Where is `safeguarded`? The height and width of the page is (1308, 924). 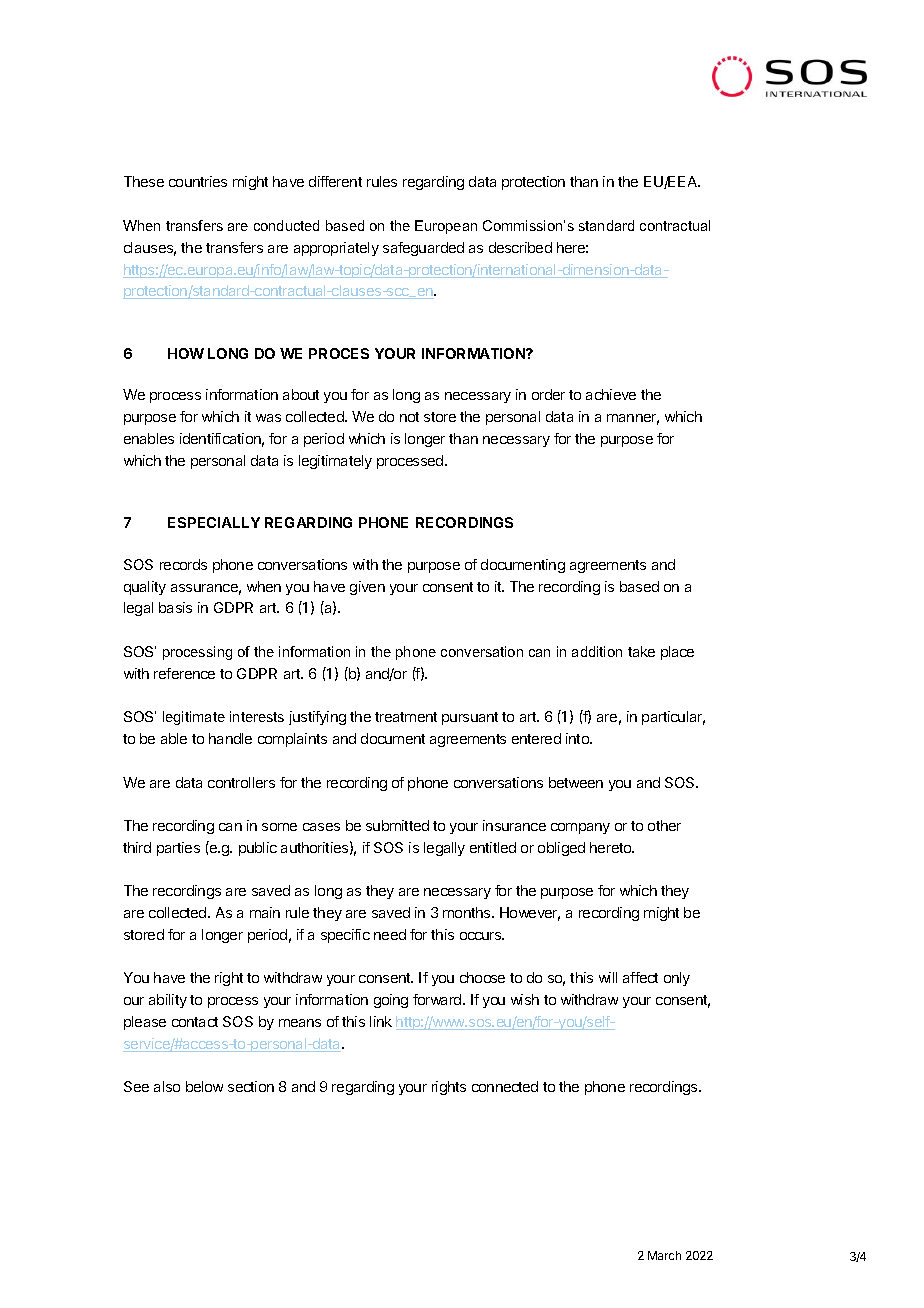
safeguarded is located at coordinates (423, 249).
